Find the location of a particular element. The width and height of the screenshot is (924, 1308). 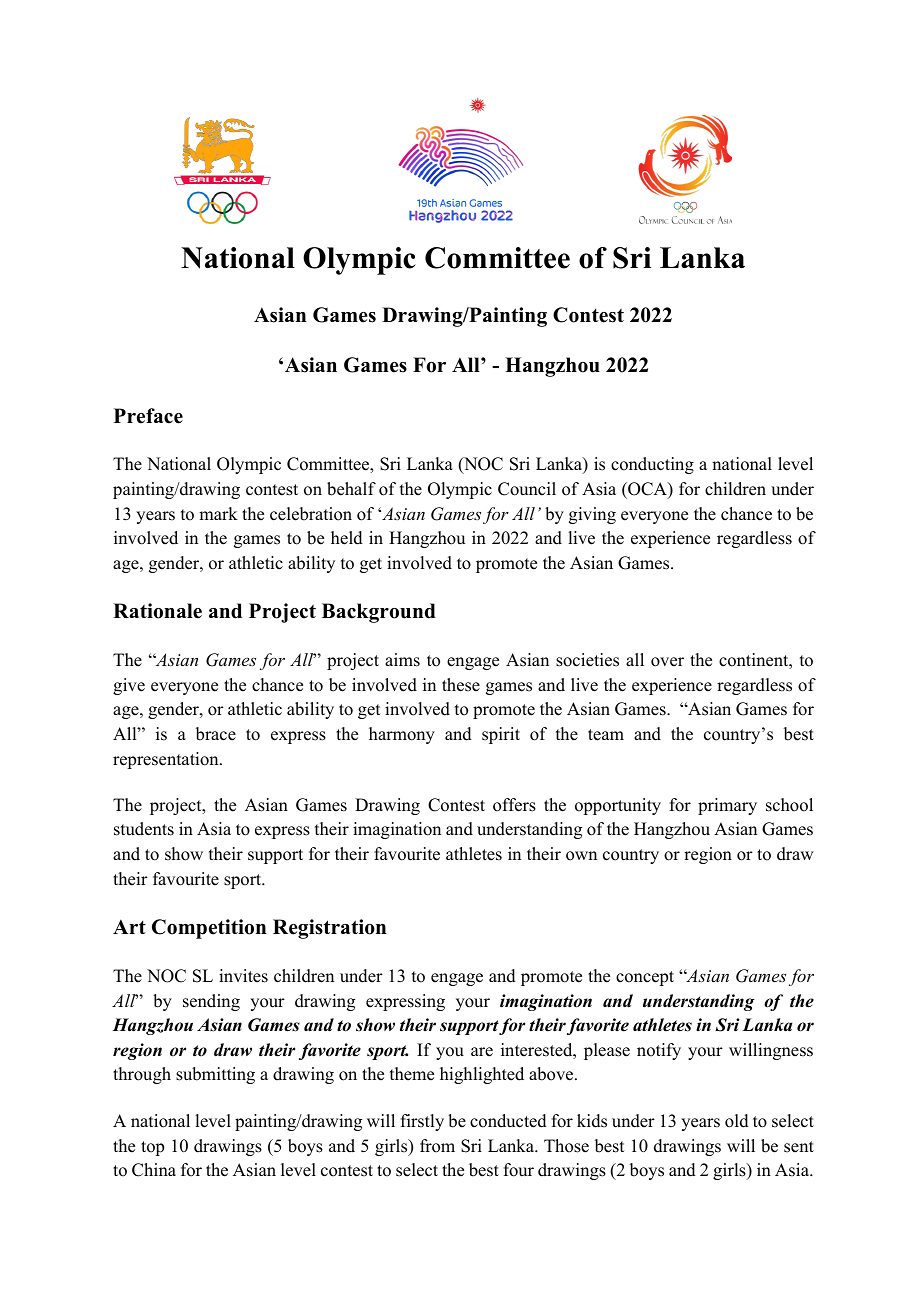

over is located at coordinates (667, 662).
